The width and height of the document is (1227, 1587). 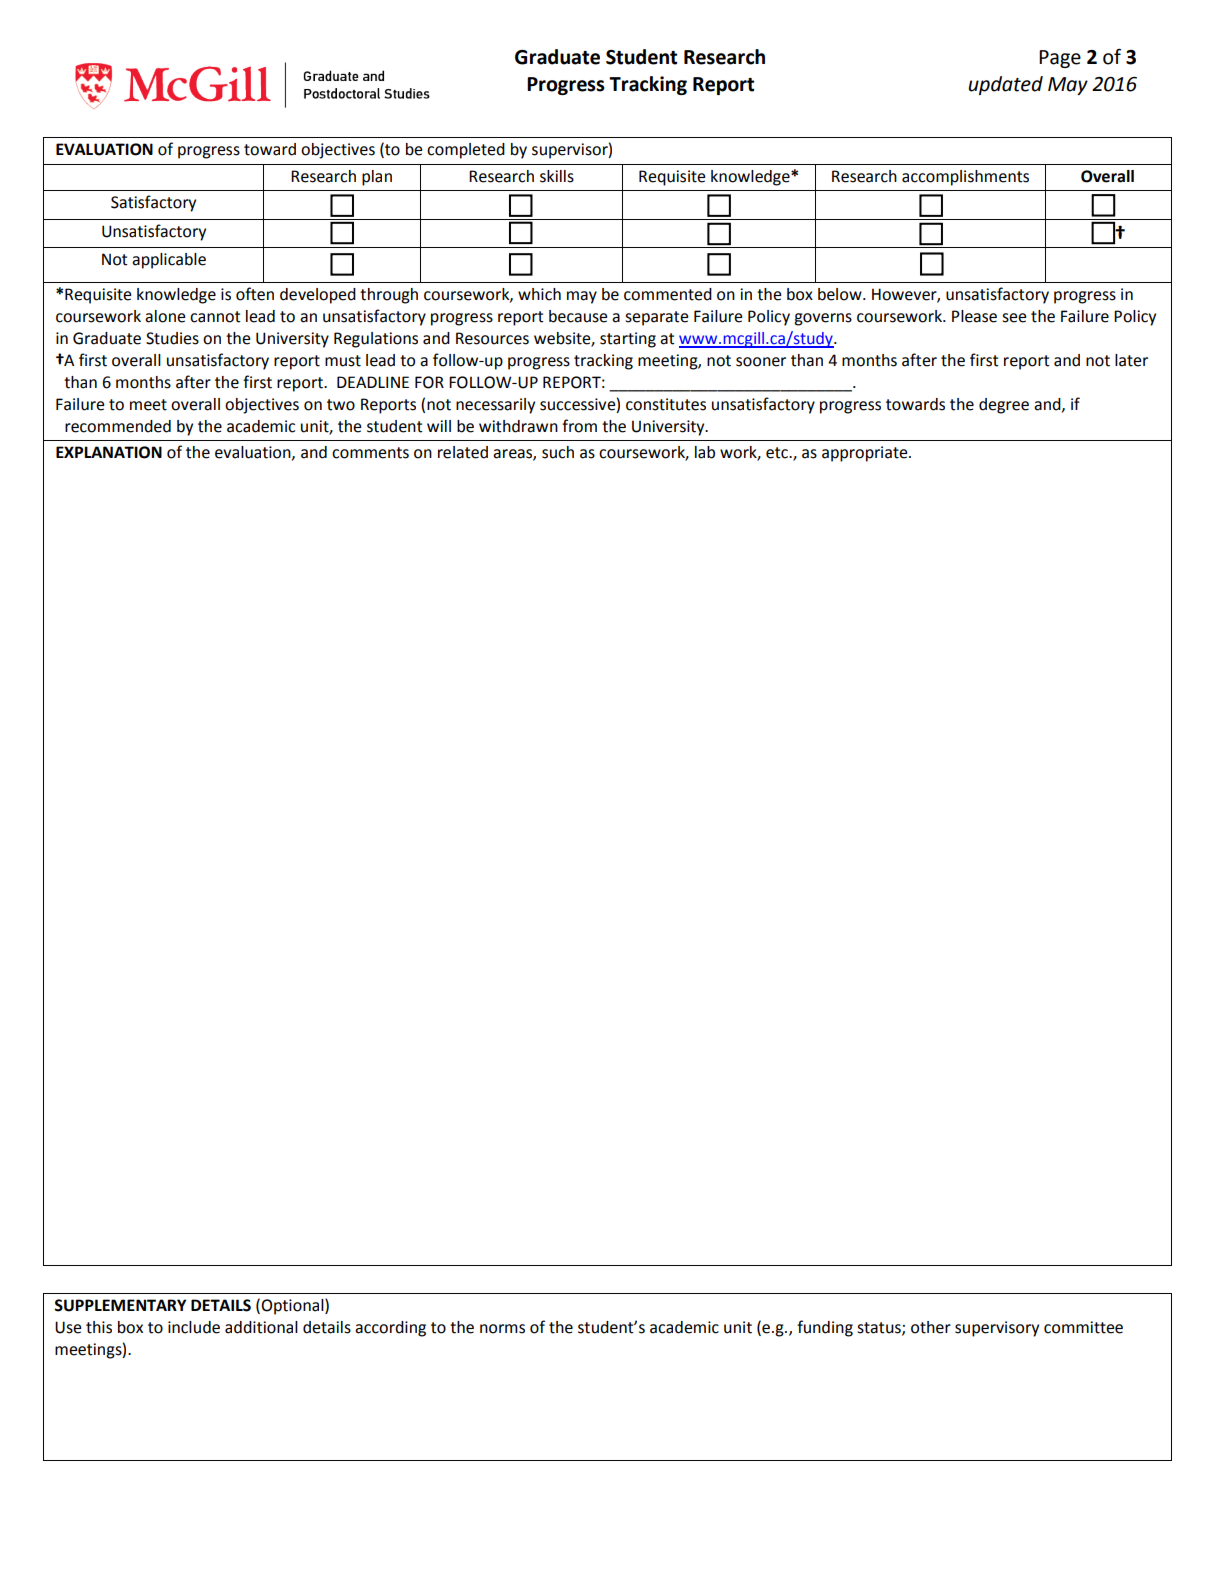 What do you see at coordinates (825, 1328) in the document?
I see `funding` at bounding box center [825, 1328].
